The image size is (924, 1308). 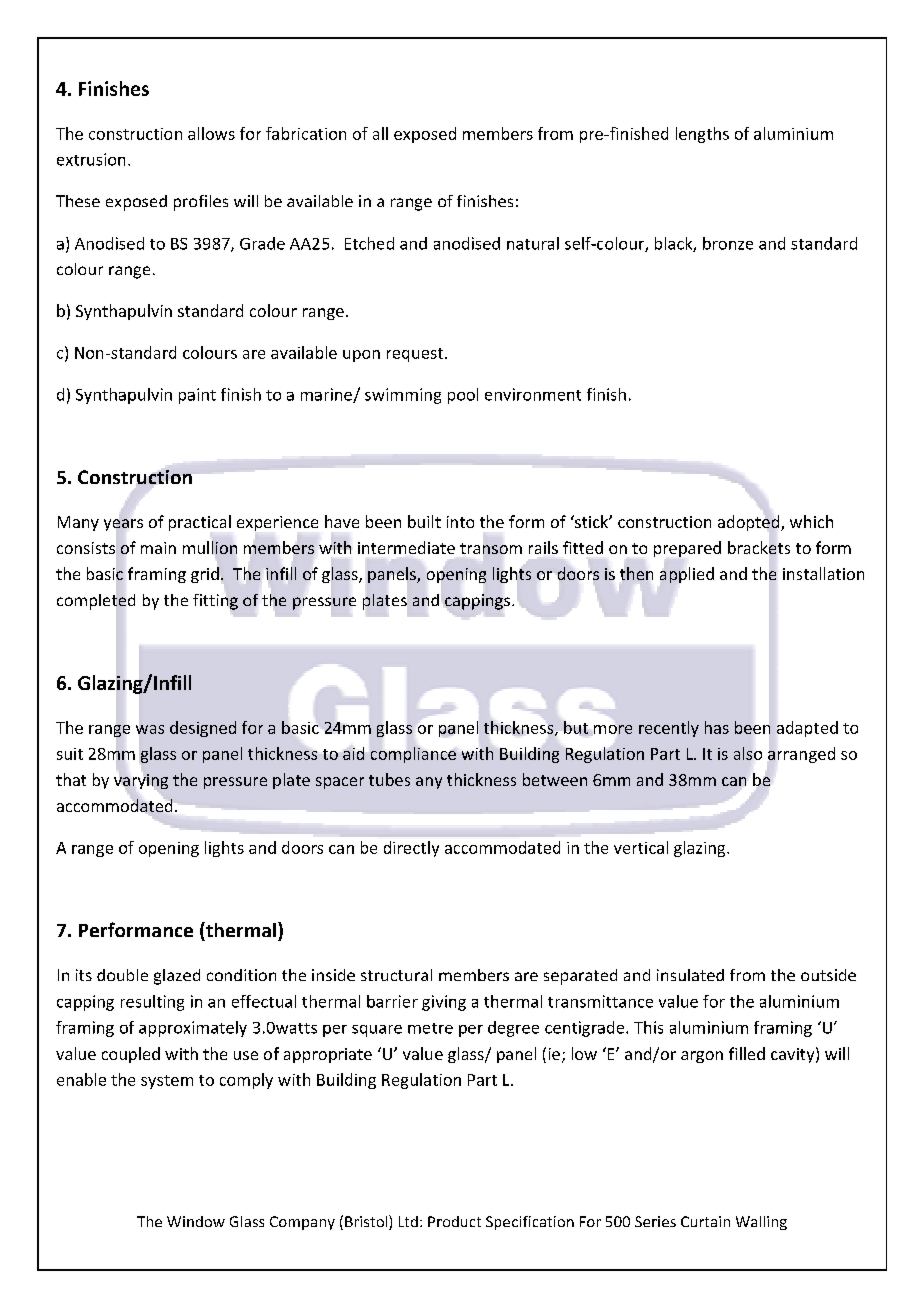 What do you see at coordinates (463, 396) in the screenshot?
I see `pool` at bounding box center [463, 396].
